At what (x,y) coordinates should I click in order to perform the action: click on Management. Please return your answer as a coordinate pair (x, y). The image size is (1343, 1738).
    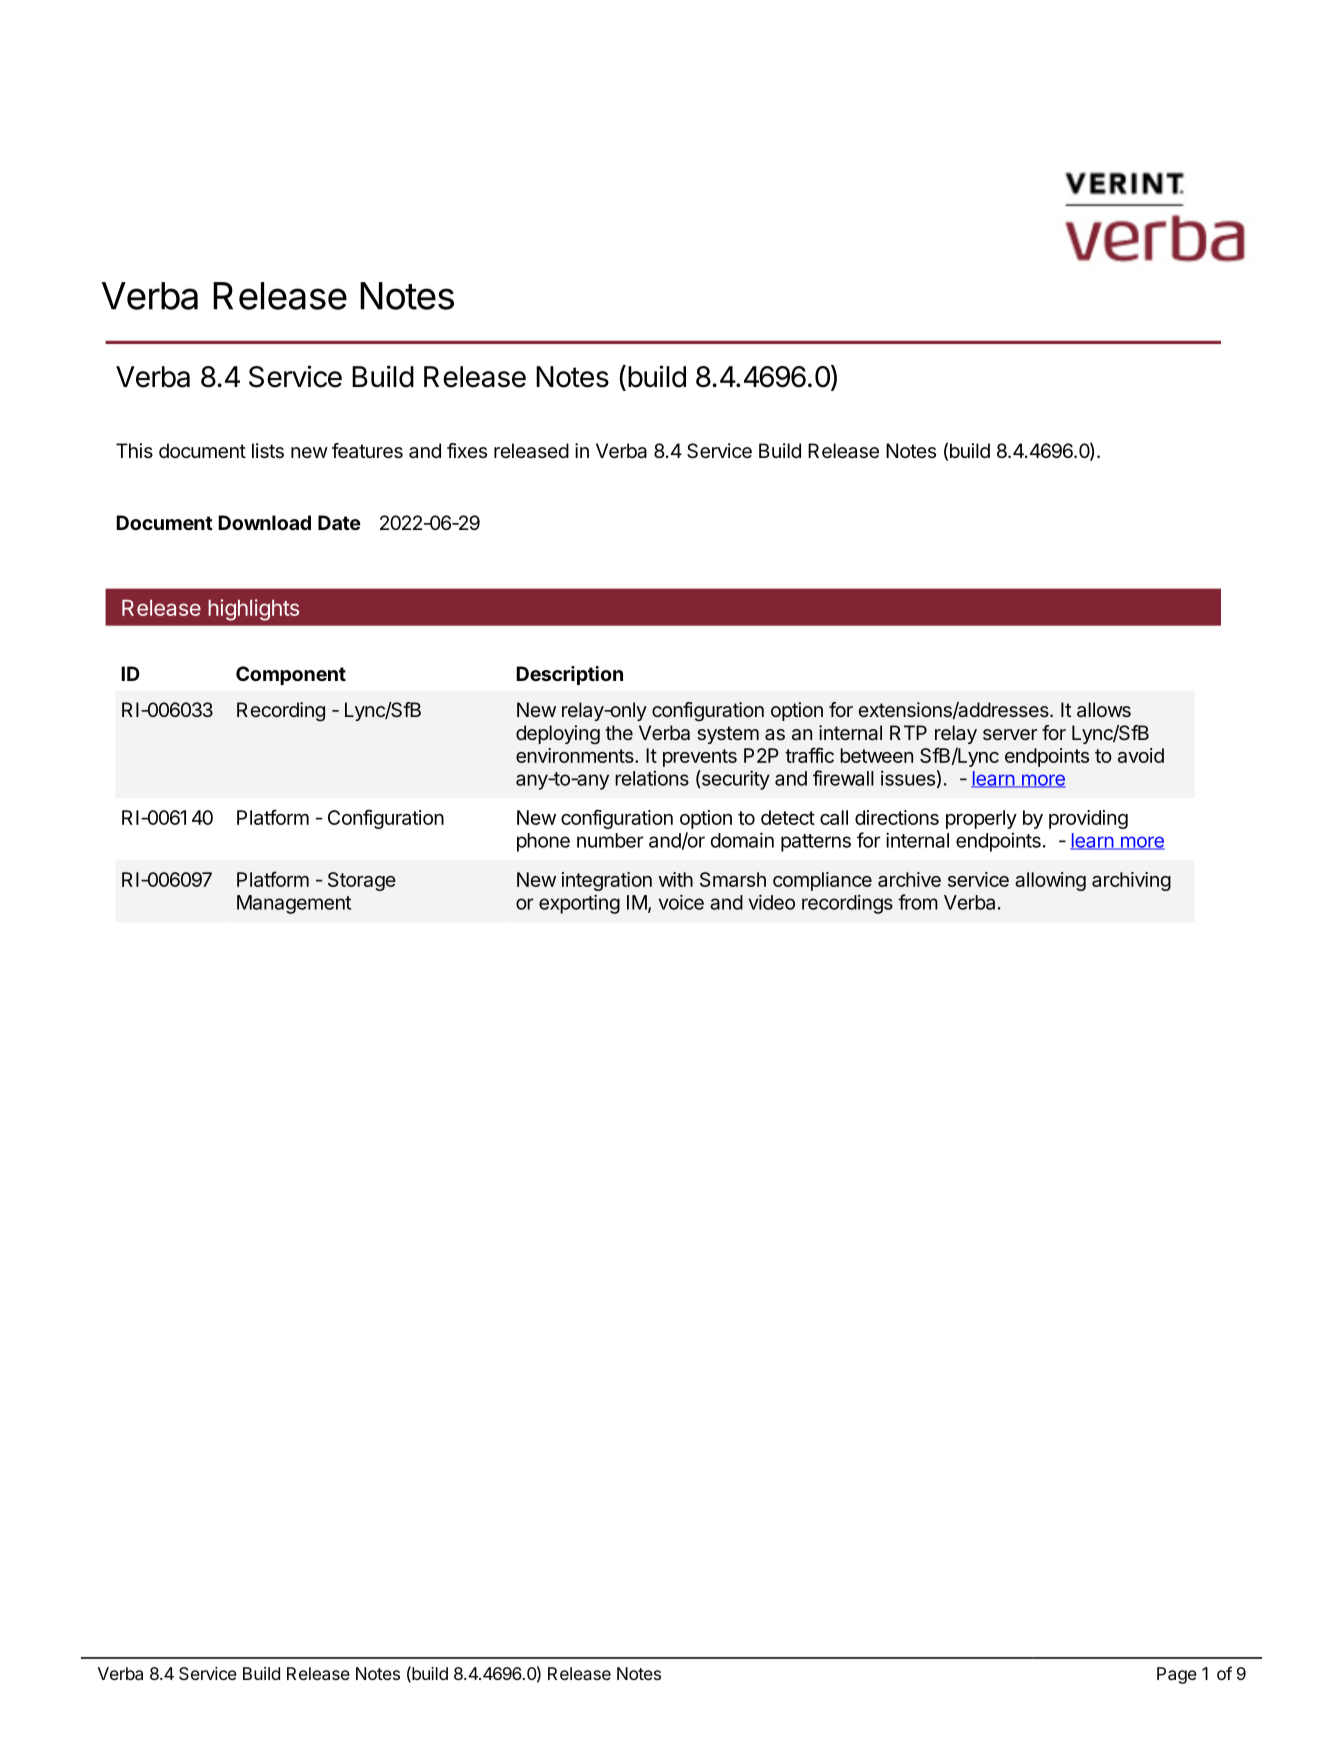
    Looking at the image, I should click on (294, 904).
